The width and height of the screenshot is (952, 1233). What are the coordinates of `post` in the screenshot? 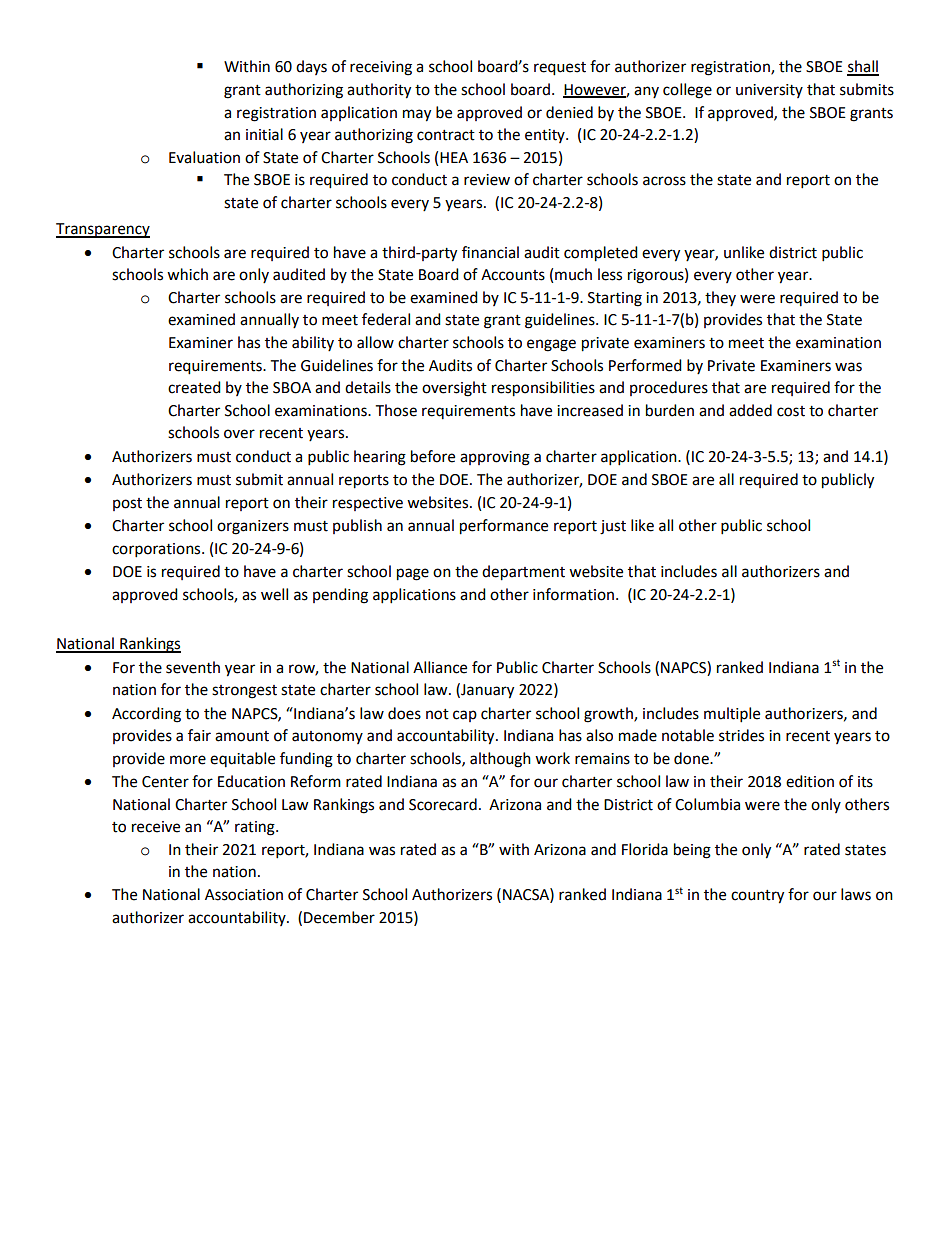 It's located at (127, 504).
